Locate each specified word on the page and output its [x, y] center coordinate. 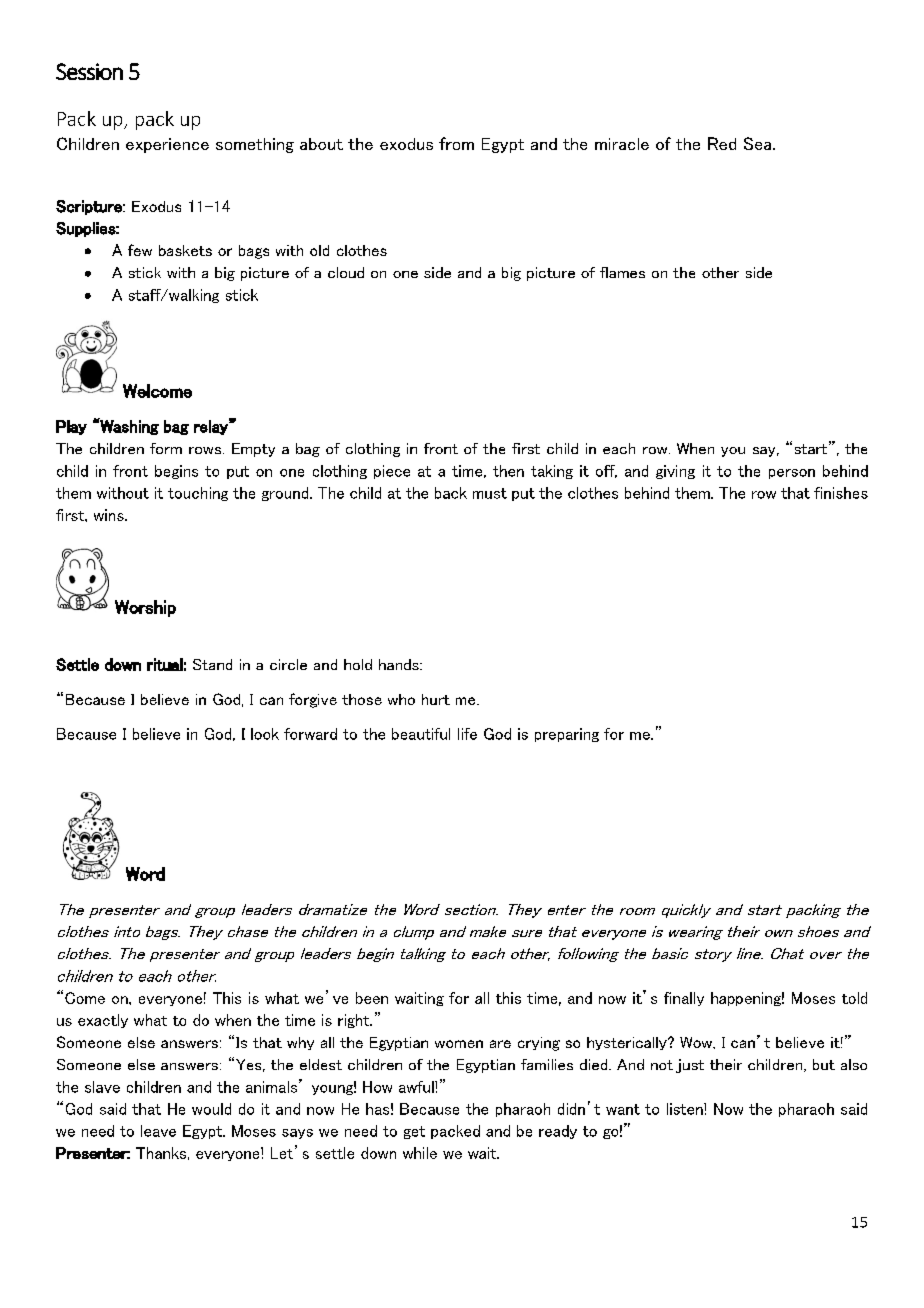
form [166, 448]
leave [158, 1131]
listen [686, 1109]
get [414, 1132]
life [467, 734]
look [265, 734]
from [456, 143]
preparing [567, 735]
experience [167, 145]
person [792, 474]
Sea [759, 143]
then [508, 471]
